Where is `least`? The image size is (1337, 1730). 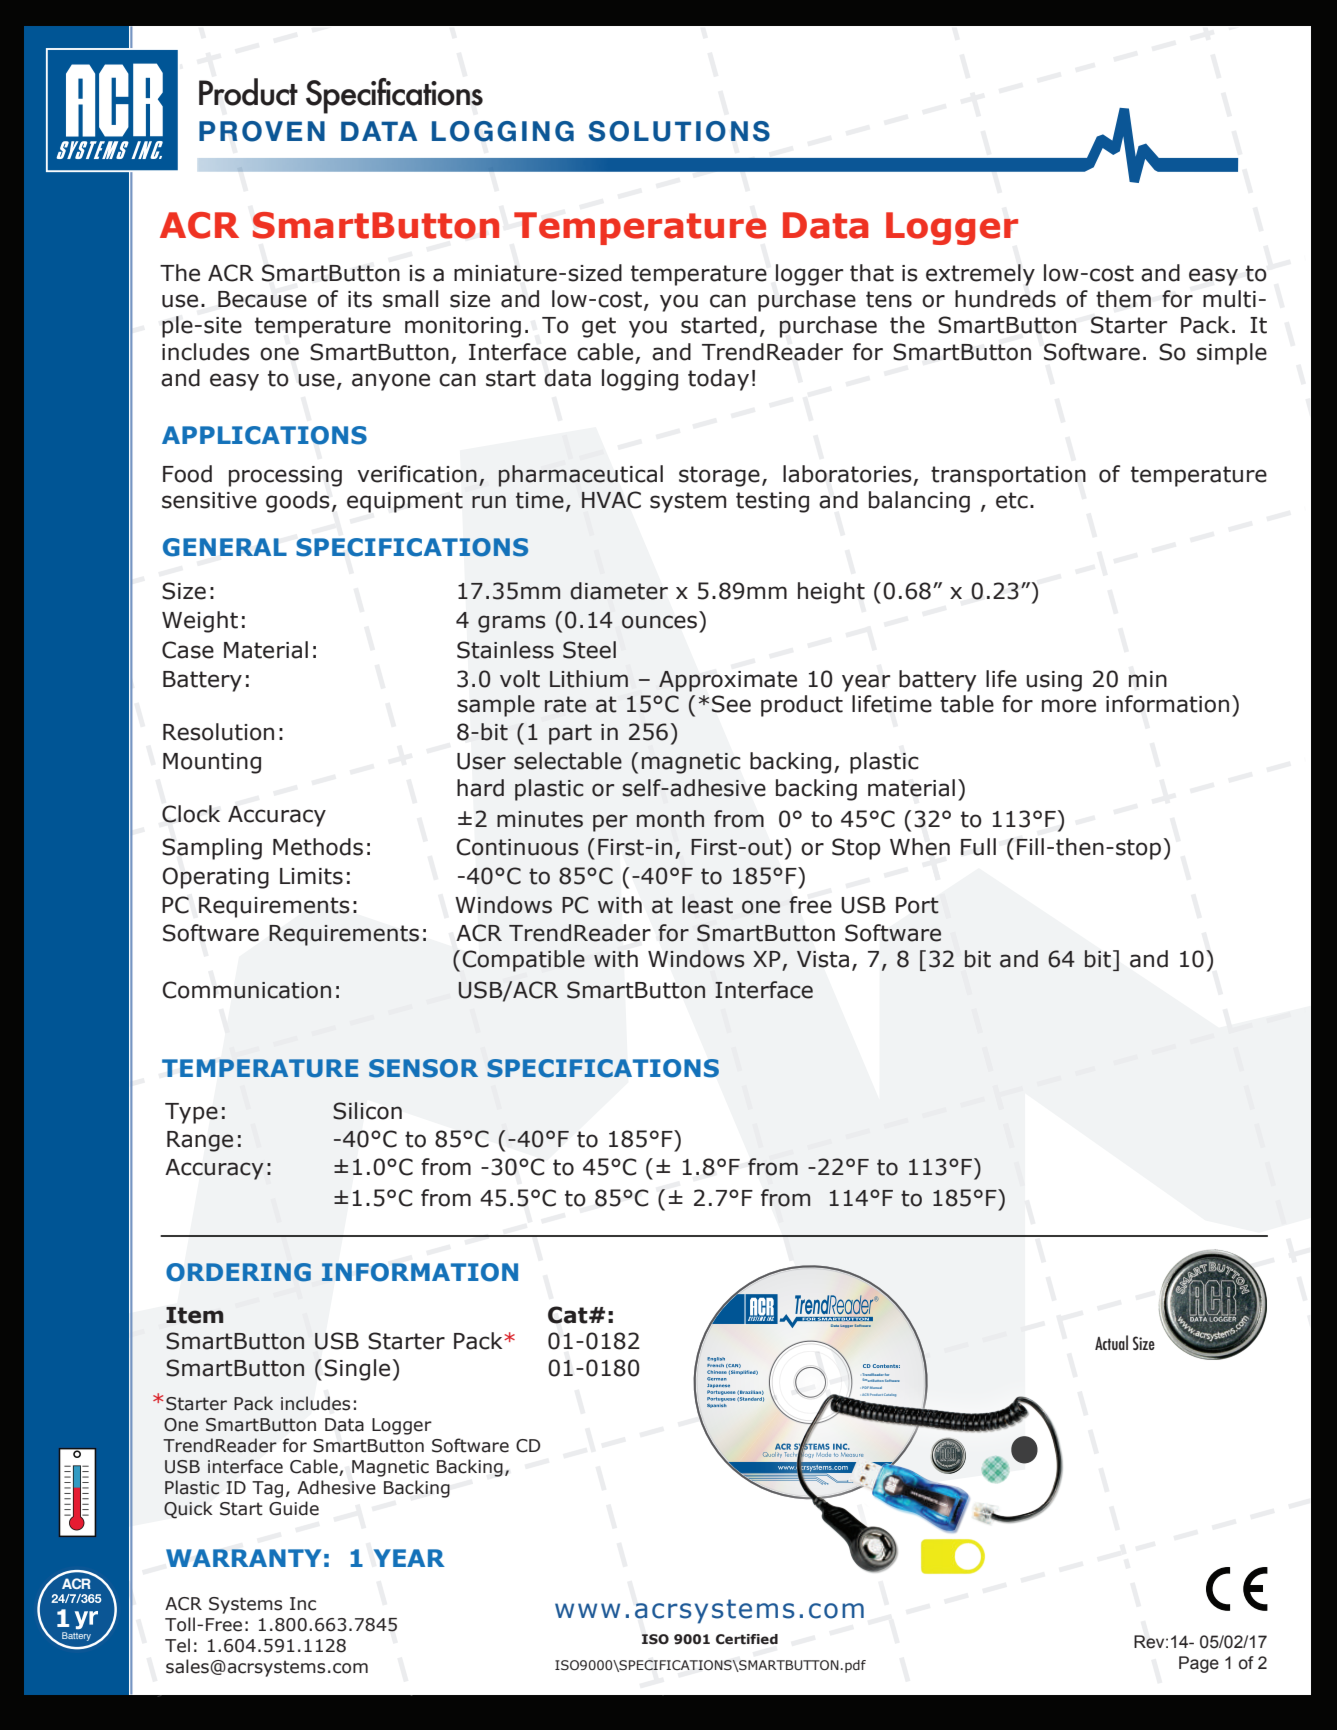
least is located at coordinates (707, 905).
